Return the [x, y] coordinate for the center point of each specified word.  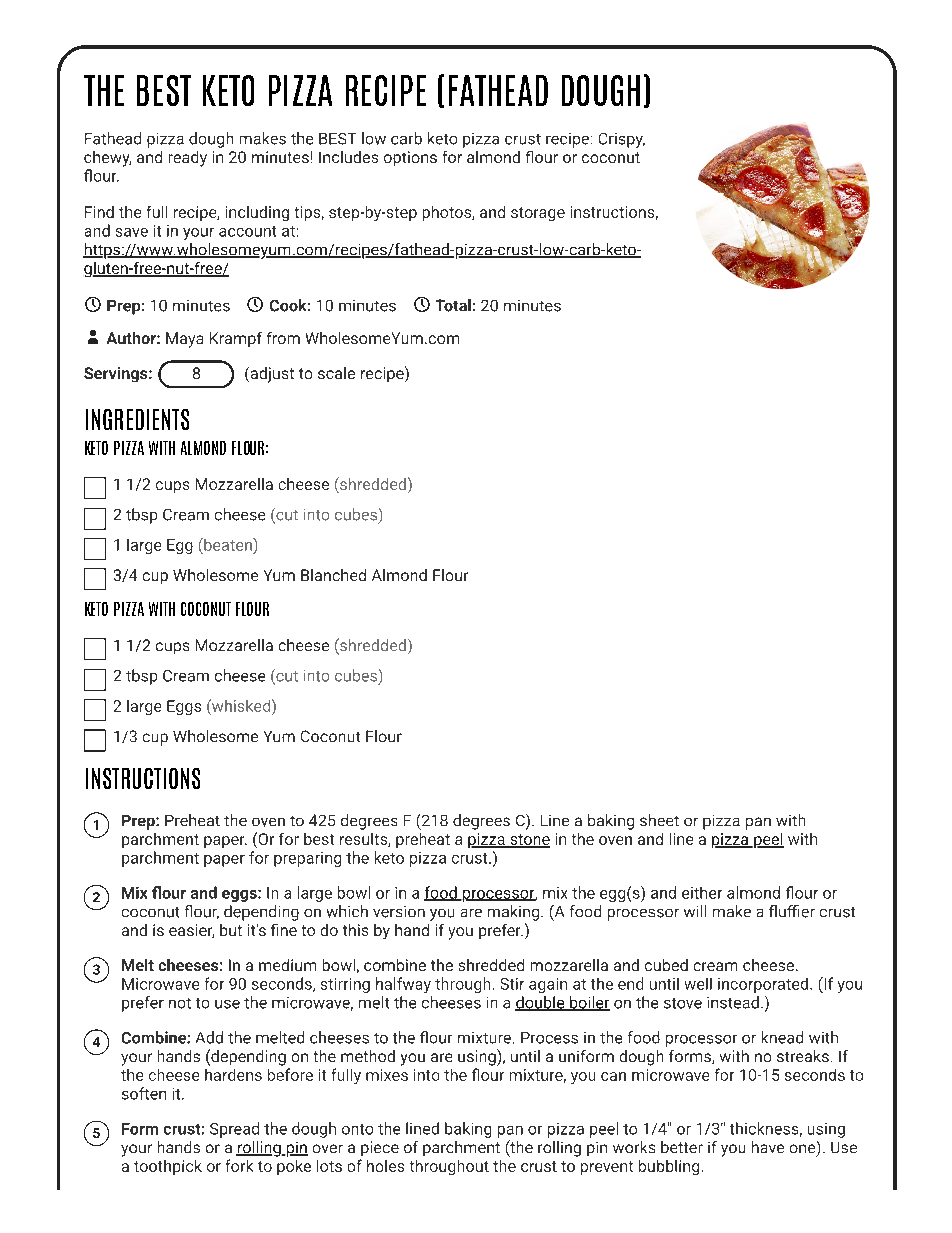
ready [188, 159]
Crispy [622, 140]
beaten [228, 544]
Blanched [333, 575]
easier [191, 931]
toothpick [168, 1167]
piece [380, 1148]
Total [453, 305]
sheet [659, 820]
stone [529, 841]
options [410, 158]
